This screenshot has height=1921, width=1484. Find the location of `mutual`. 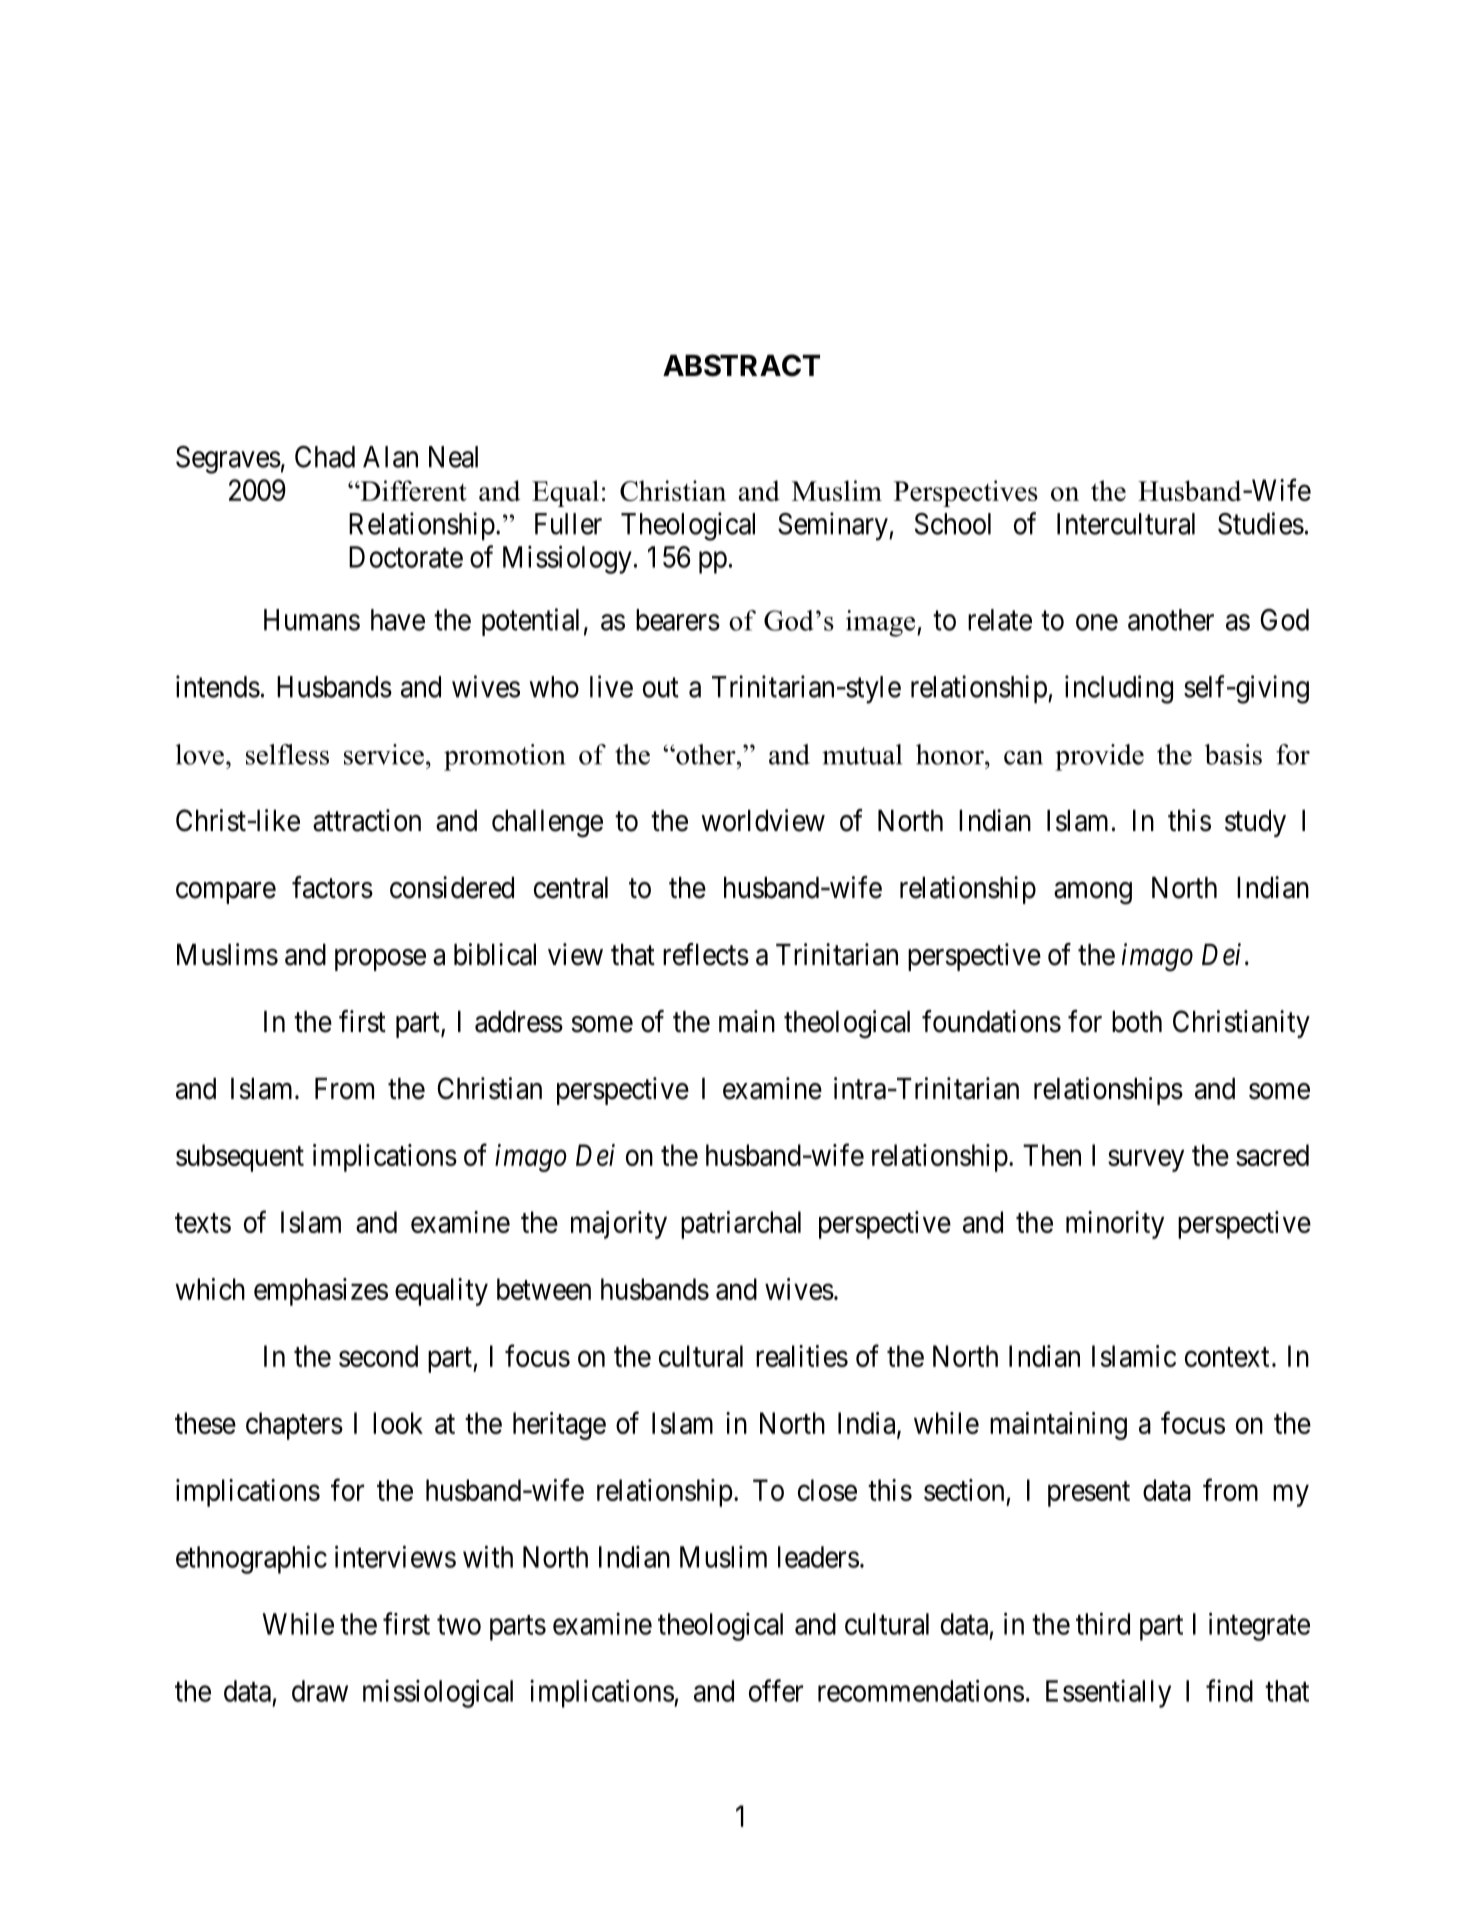

mutual is located at coordinates (862, 754).
